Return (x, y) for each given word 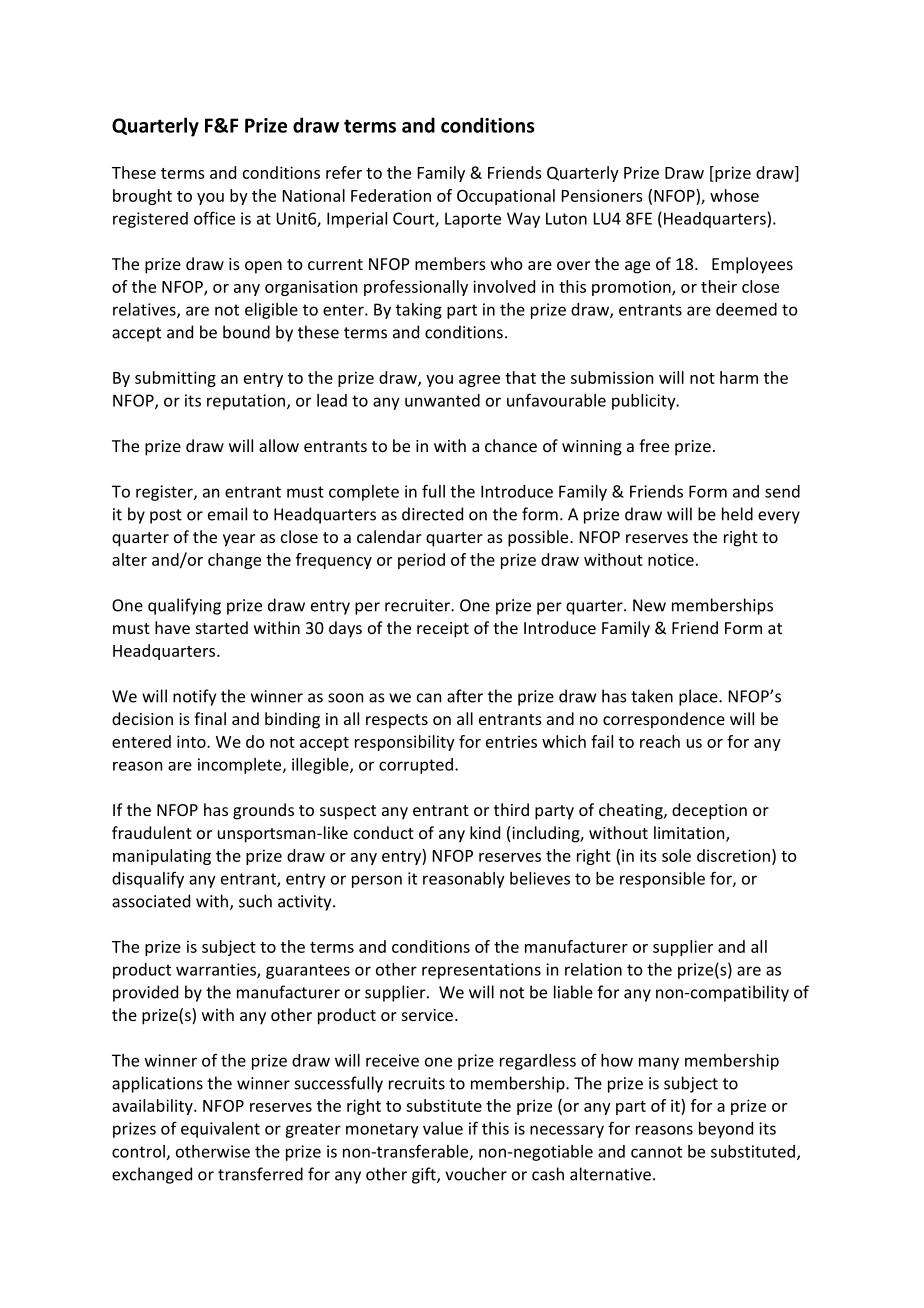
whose (734, 195)
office (214, 218)
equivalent (220, 1130)
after (465, 696)
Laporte (473, 220)
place (699, 697)
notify (194, 697)
